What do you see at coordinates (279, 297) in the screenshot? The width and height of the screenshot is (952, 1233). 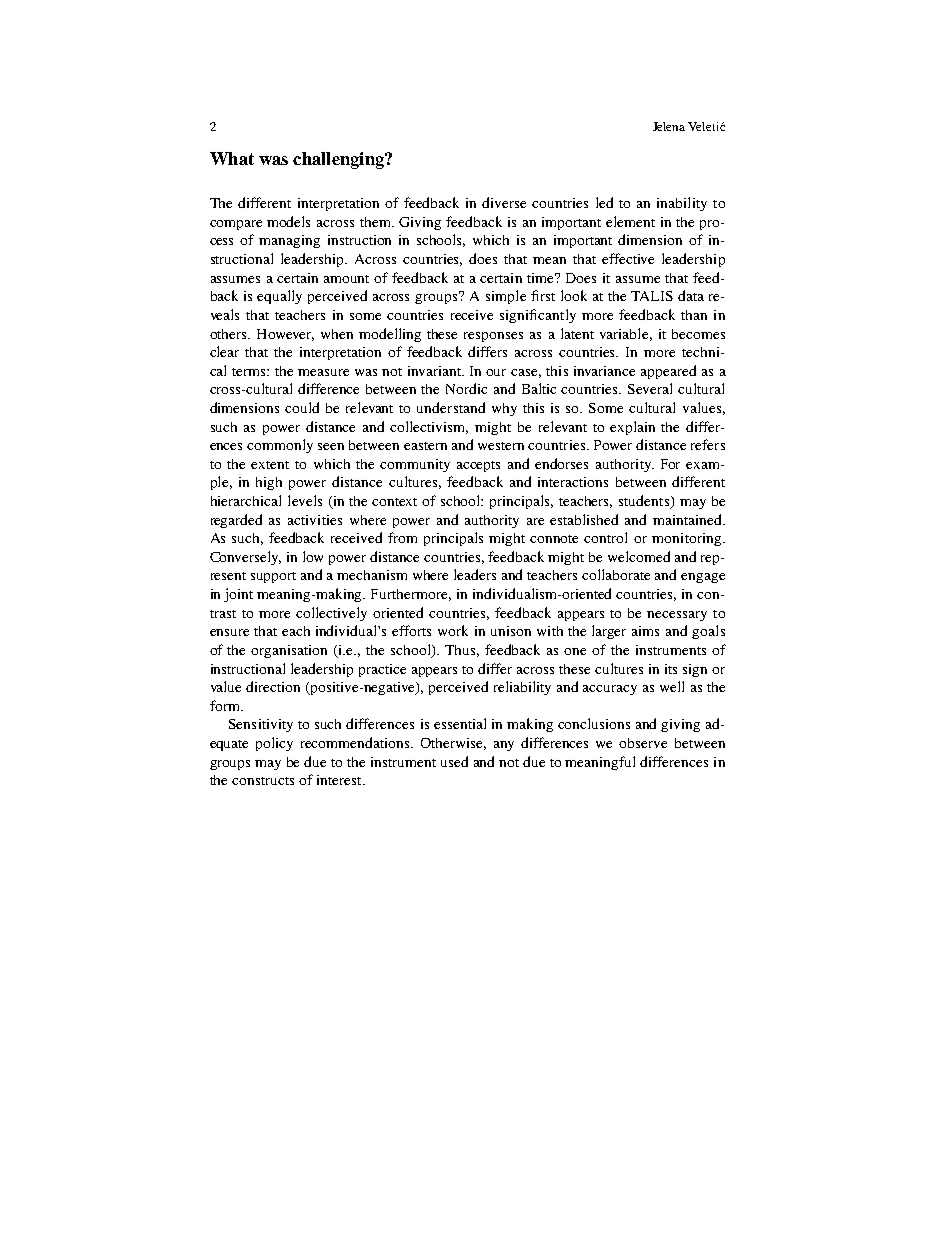 I see `equally` at bounding box center [279, 297].
